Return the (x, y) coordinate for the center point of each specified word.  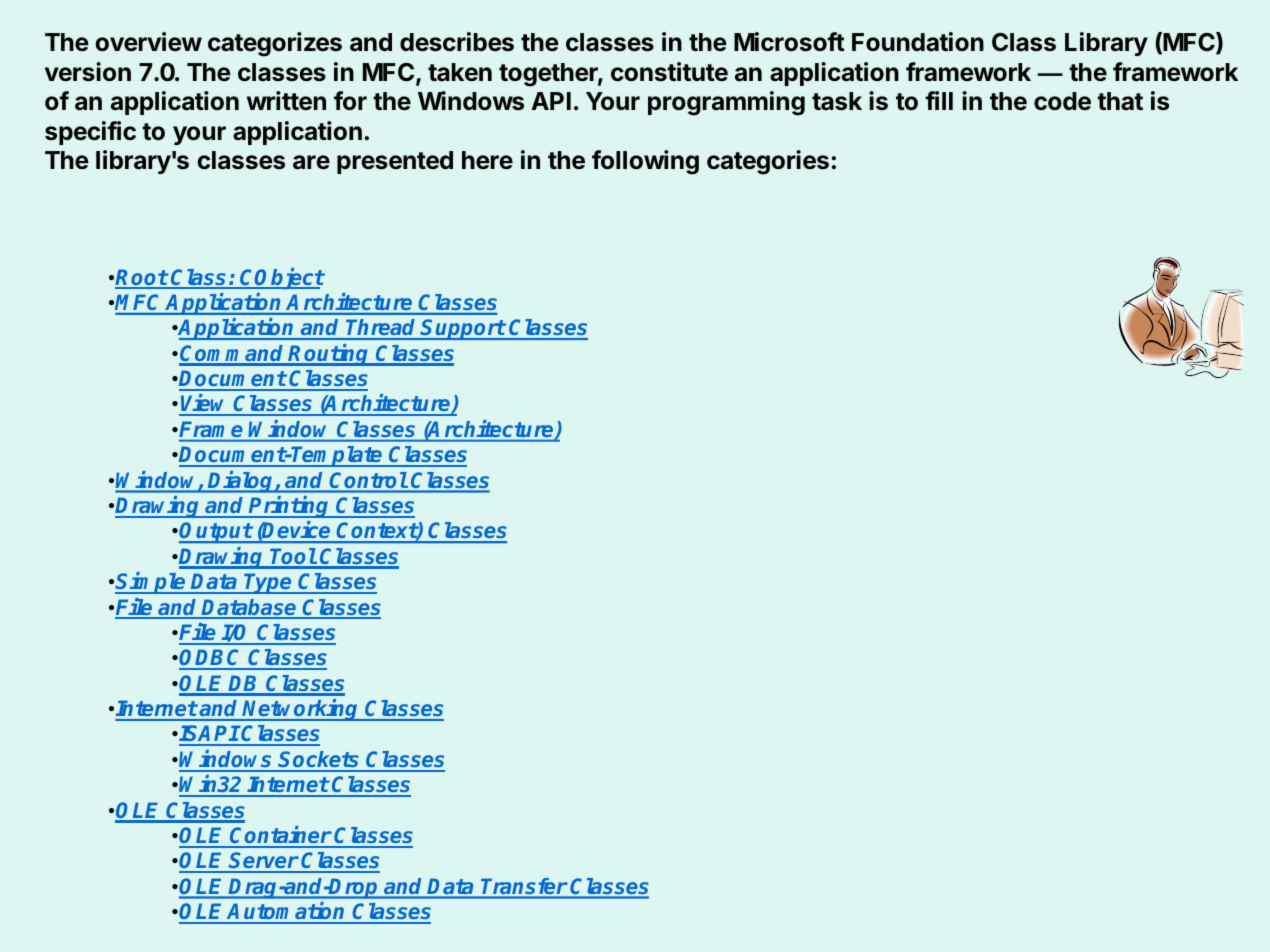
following (645, 162)
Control (369, 480)
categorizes (275, 44)
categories (768, 162)
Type (268, 583)
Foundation (918, 42)
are (311, 162)
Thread (381, 329)
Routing (329, 355)
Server (263, 862)
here (487, 160)
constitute (669, 72)
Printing (290, 507)
